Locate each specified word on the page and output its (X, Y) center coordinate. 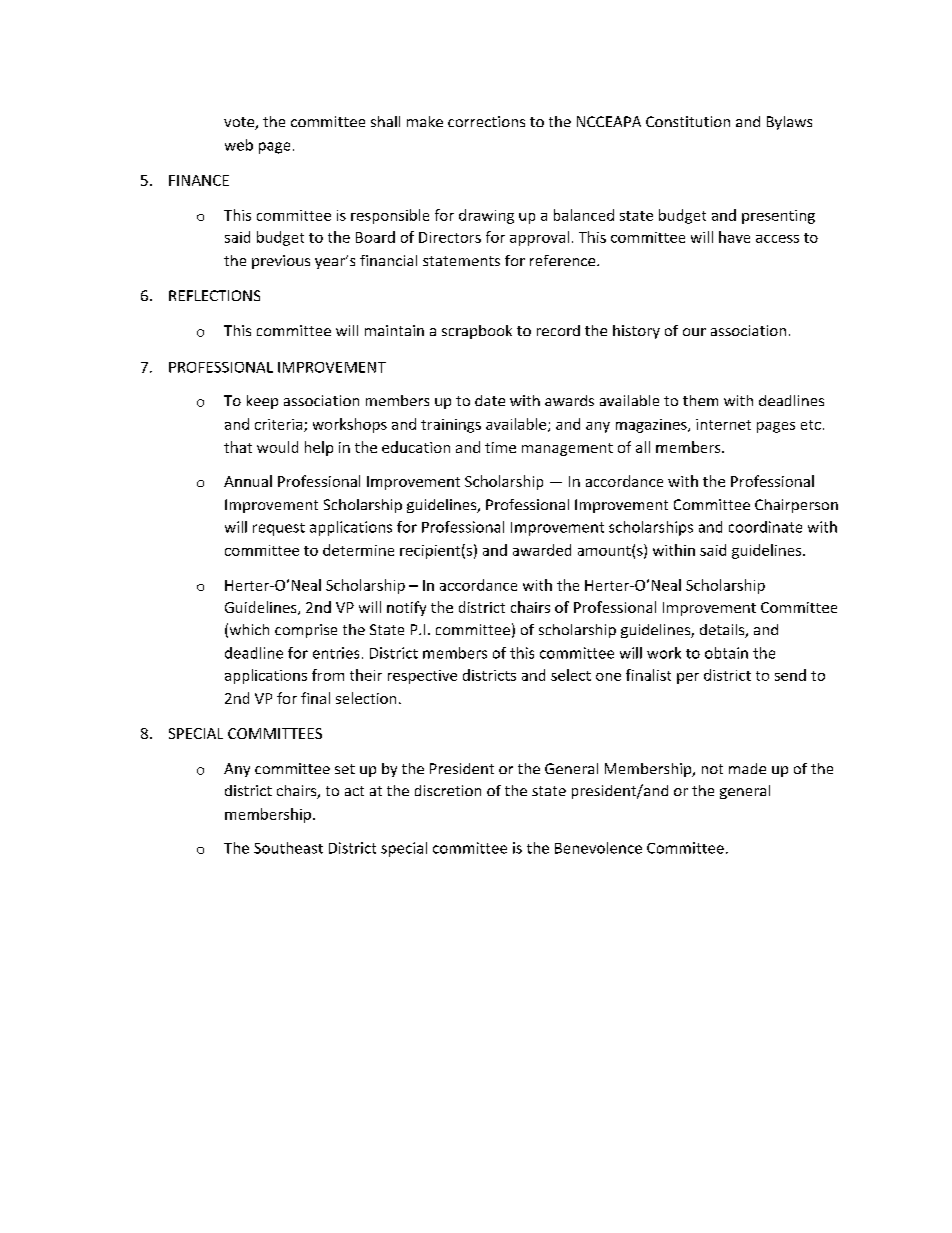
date (490, 400)
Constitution (688, 121)
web (239, 145)
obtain (726, 653)
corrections (486, 121)
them (700, 400)
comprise (306, 631)
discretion (448, 790)
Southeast (288, 848)
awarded (542, 550)
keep (262, 402)
